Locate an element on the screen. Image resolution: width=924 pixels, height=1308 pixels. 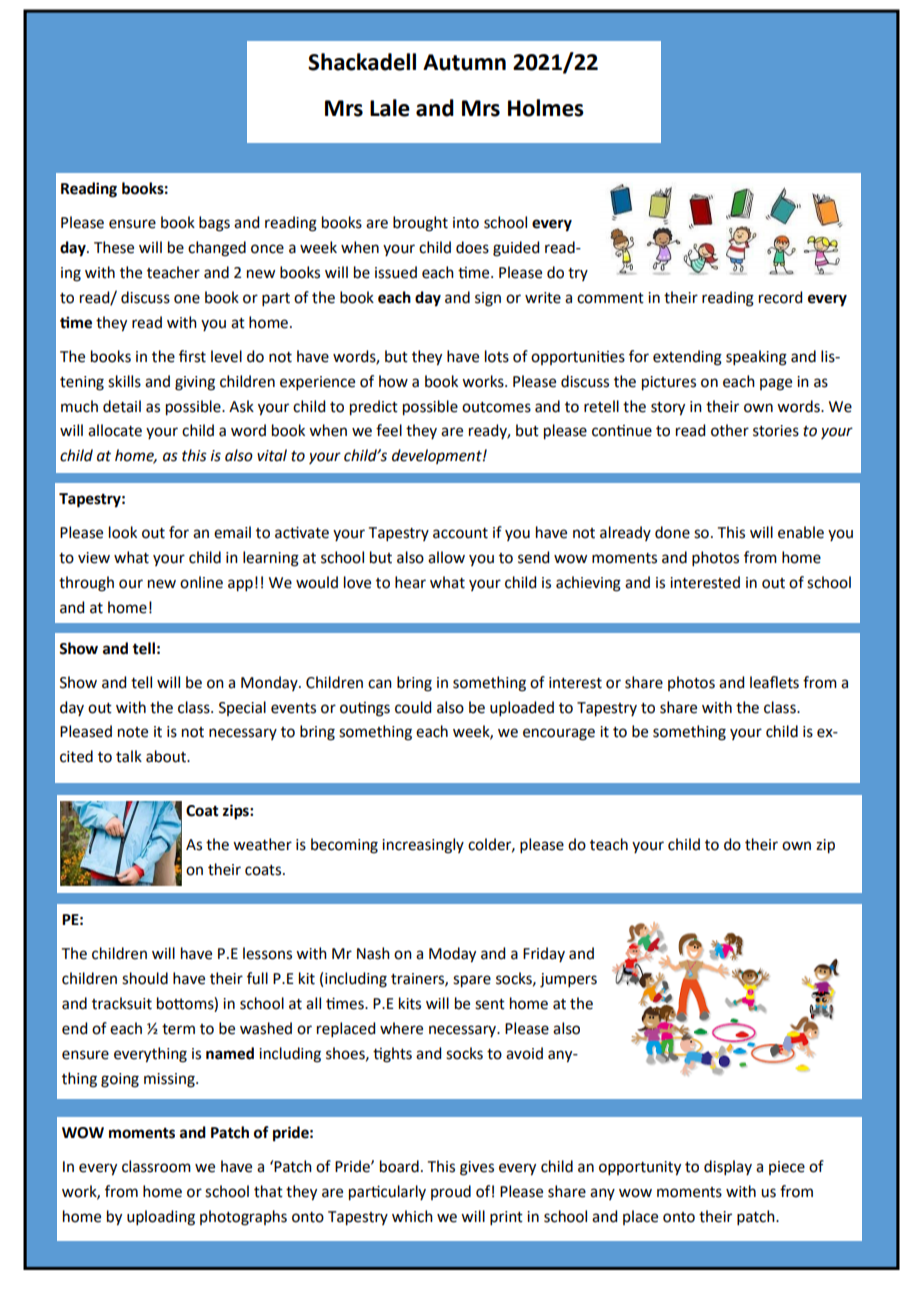
other is located at coordinates (730, 430).
